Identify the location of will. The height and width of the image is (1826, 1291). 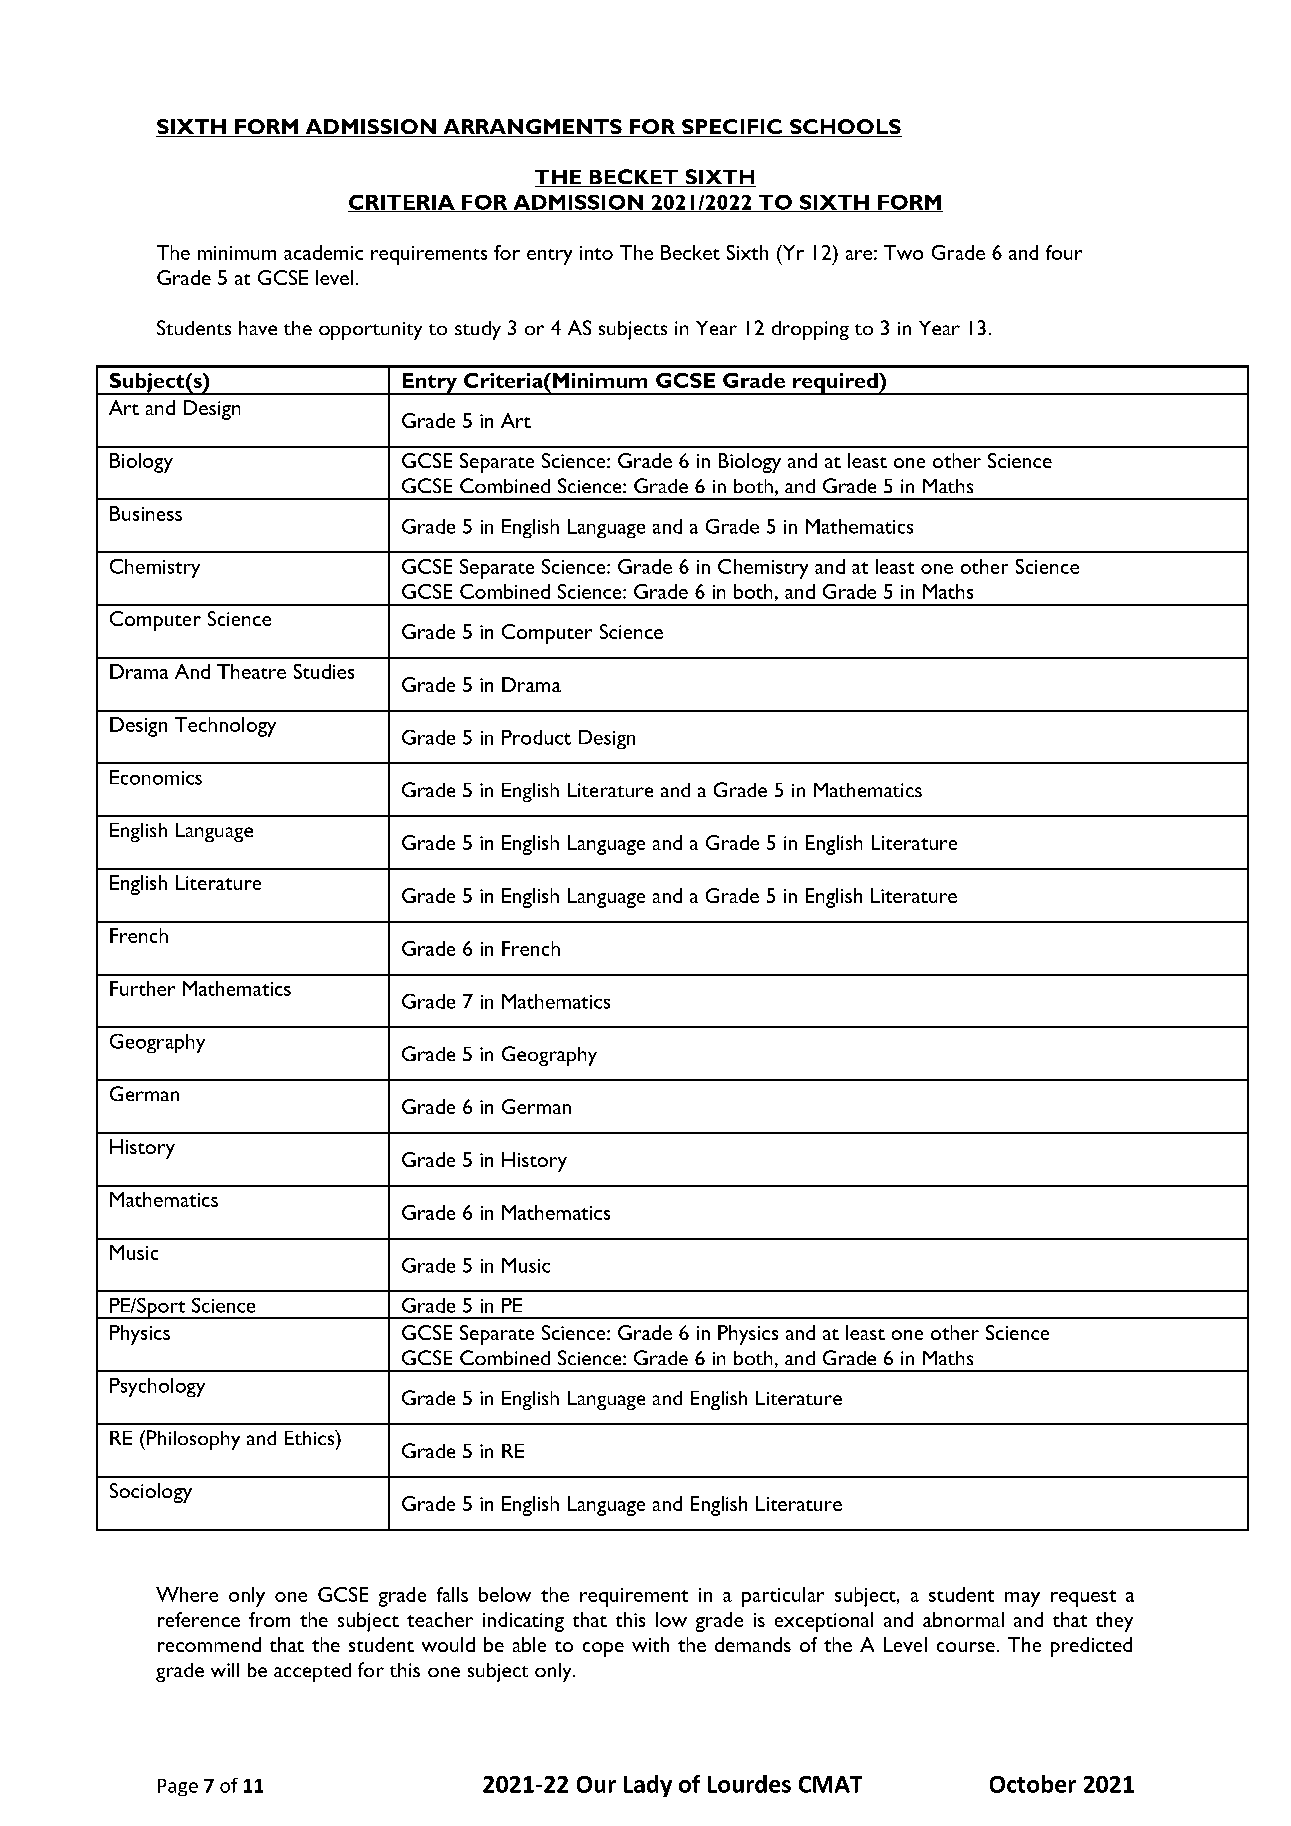
(225, 1670).
